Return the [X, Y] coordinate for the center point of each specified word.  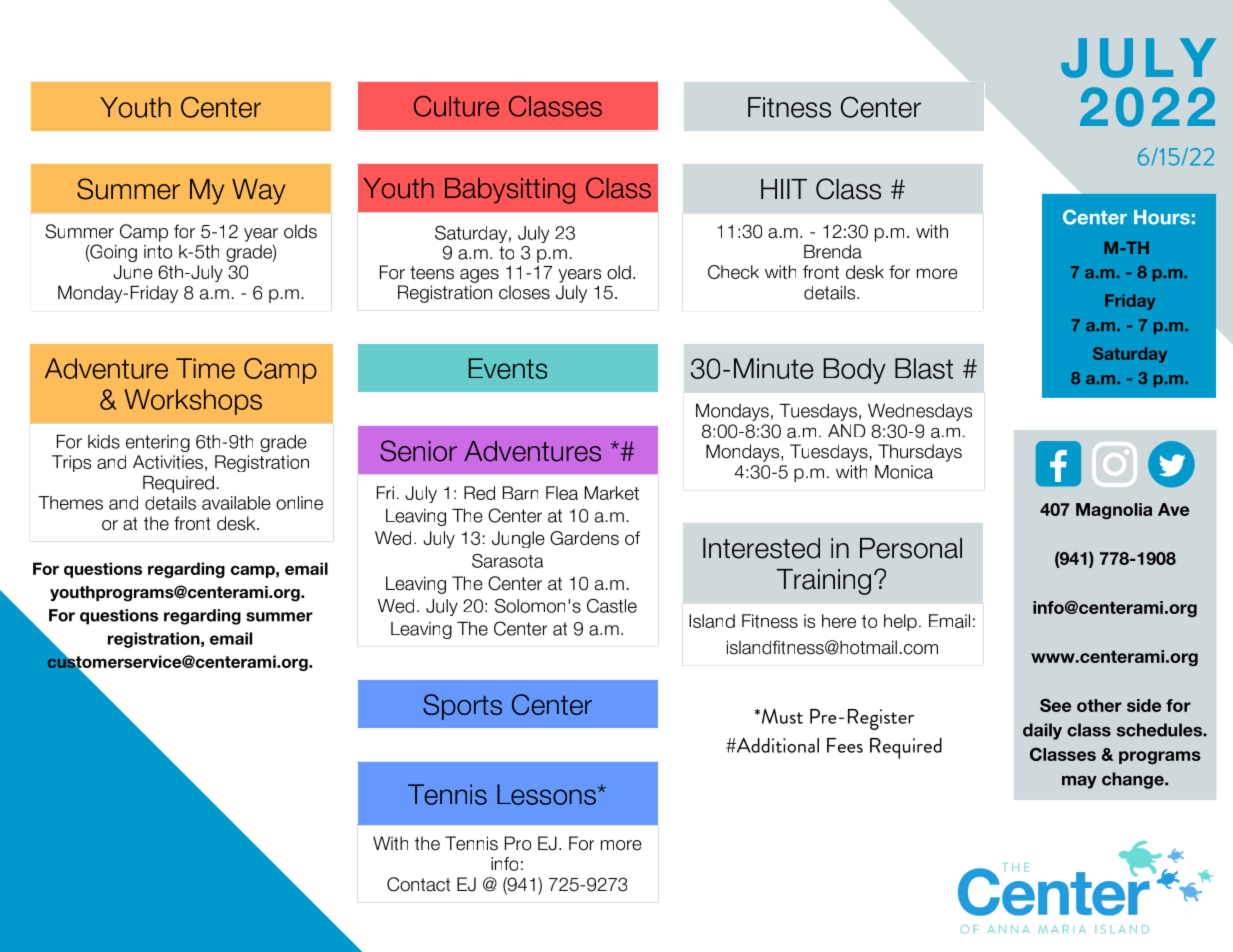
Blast [924, 368]
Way [258, 192]
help [900, 622]
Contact [418, 884]
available [236, 503]
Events [508, 368]
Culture [456, 106]
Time [205, 368]
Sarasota [507, 561]
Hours [1162, 217]
